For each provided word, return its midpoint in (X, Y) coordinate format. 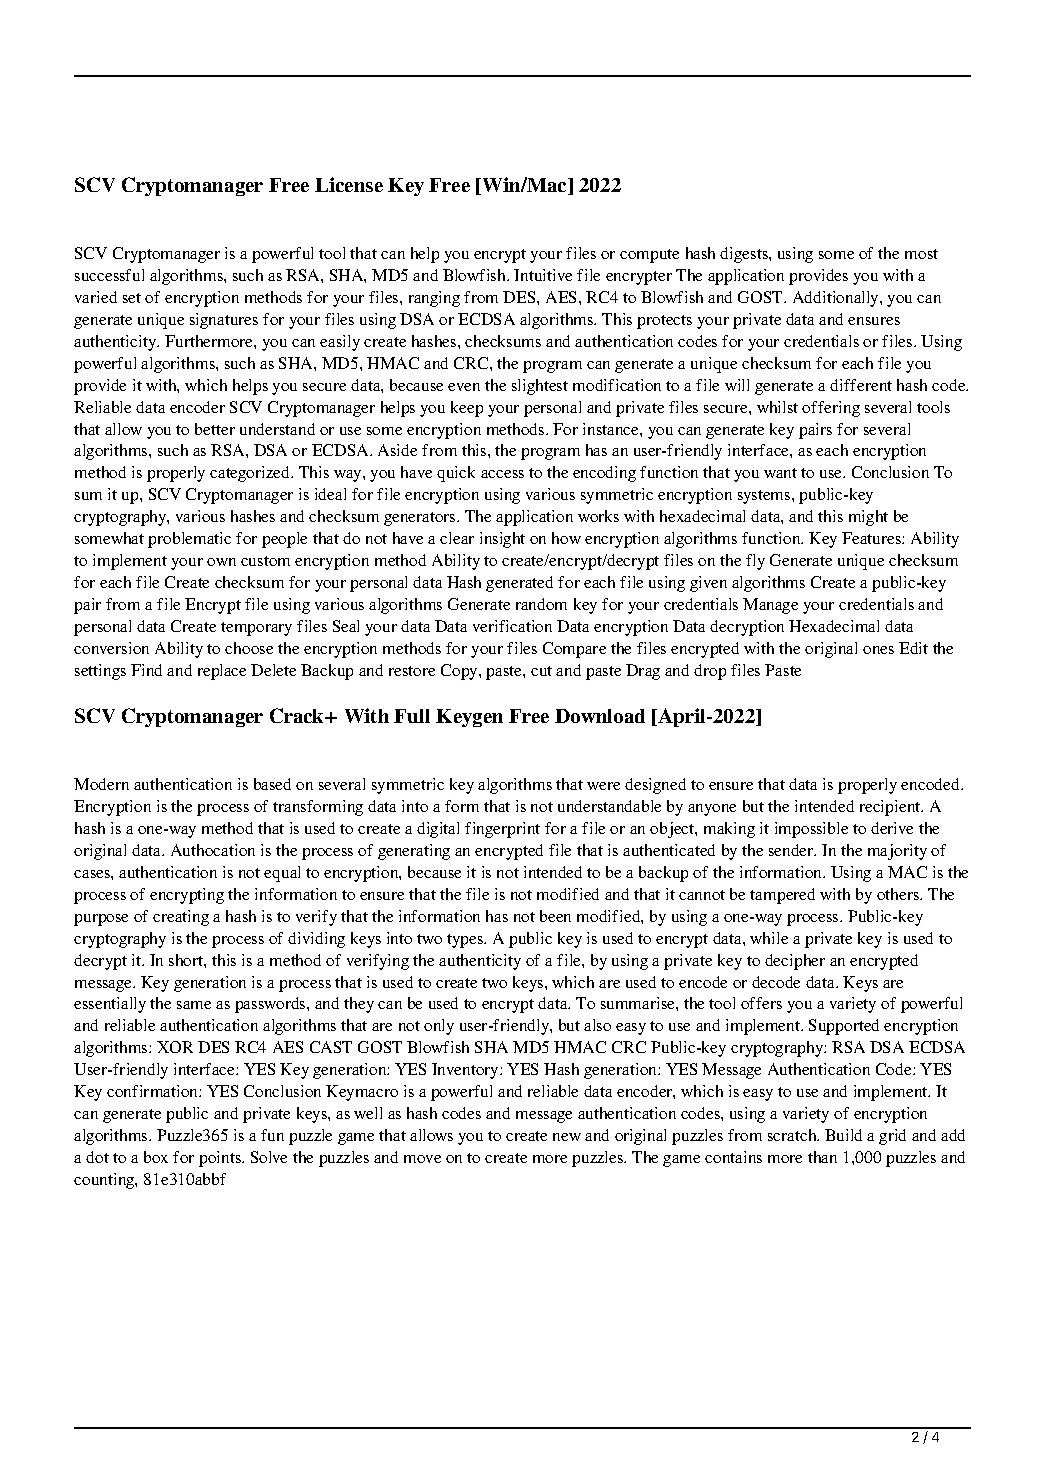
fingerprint (502, 830)
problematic (189, 540)
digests (745, 255)
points (221, 1159)
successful (109, 275)
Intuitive (543, 275)
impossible (811, 830)
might (868, 518)
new (567, 1137)
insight (502, 540)
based (272, 784)
